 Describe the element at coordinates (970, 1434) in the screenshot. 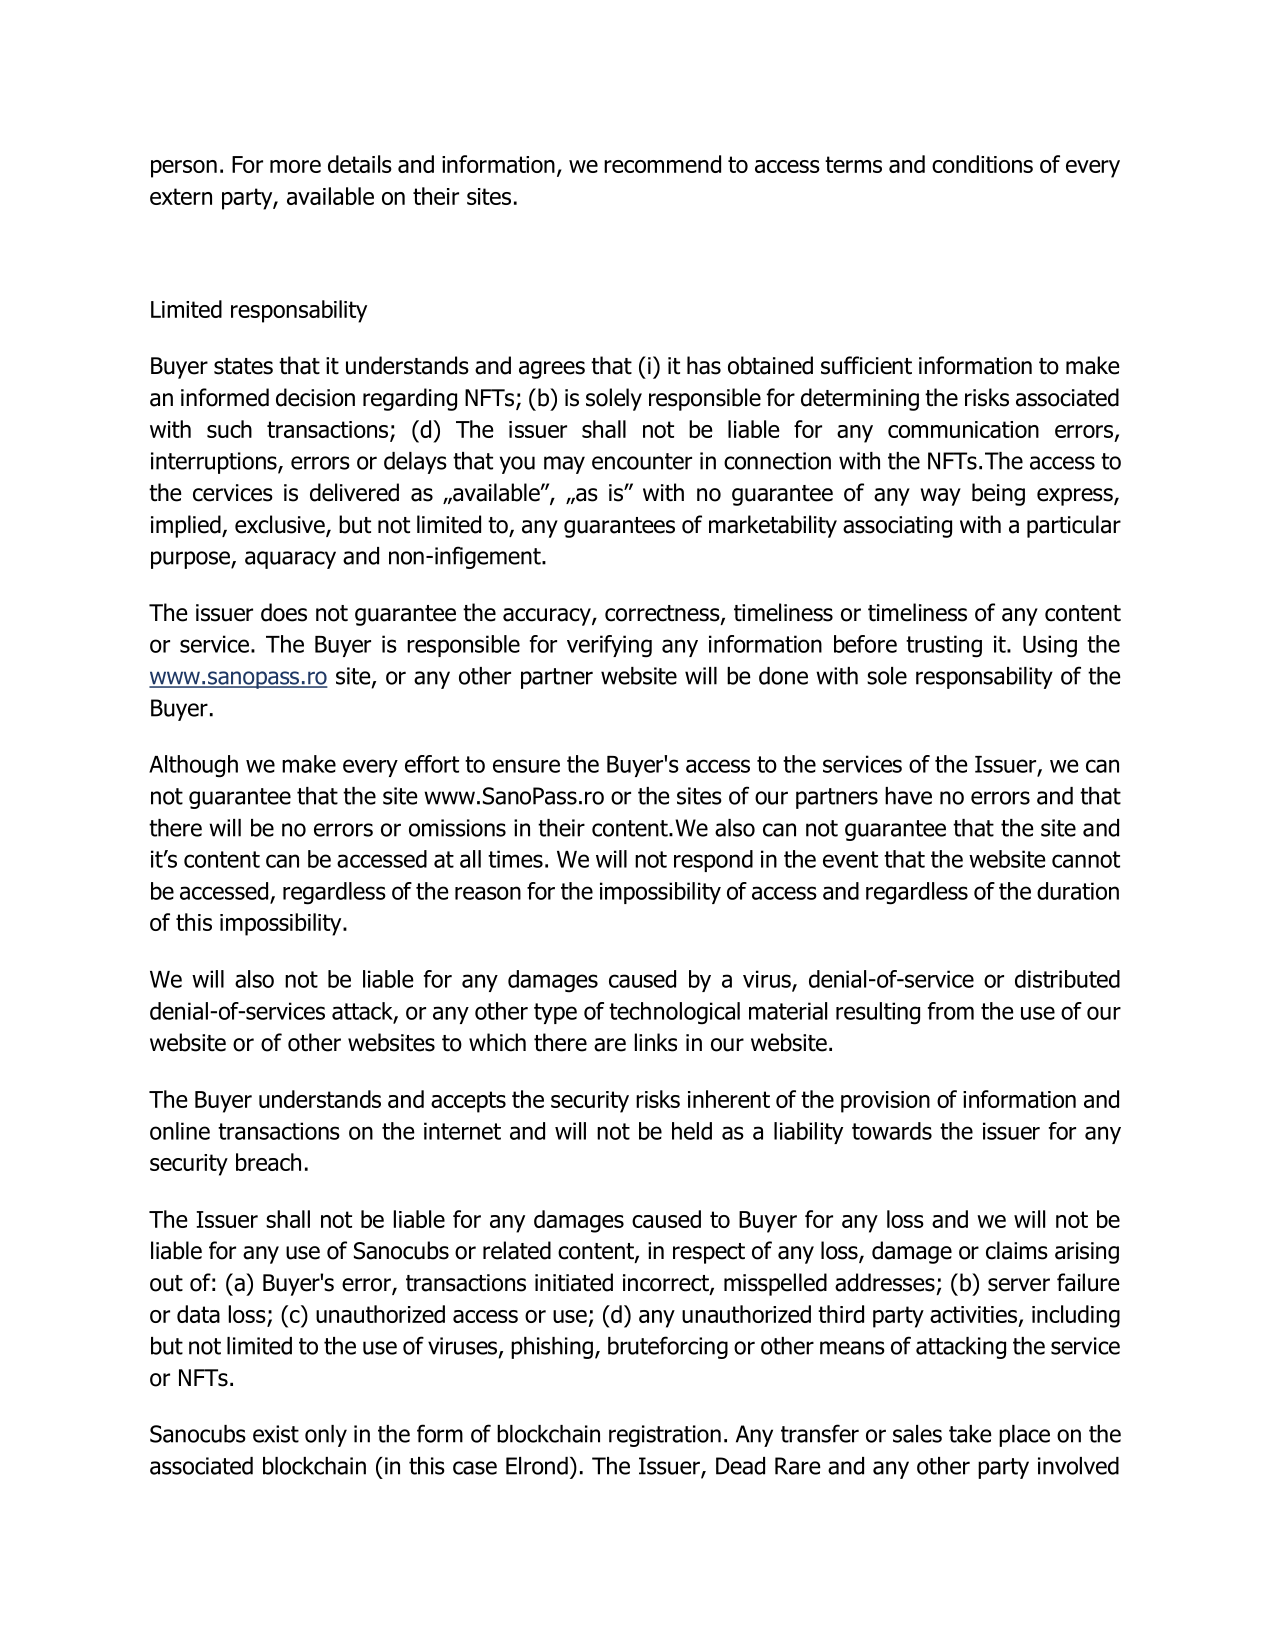

I see `take` at that location.
